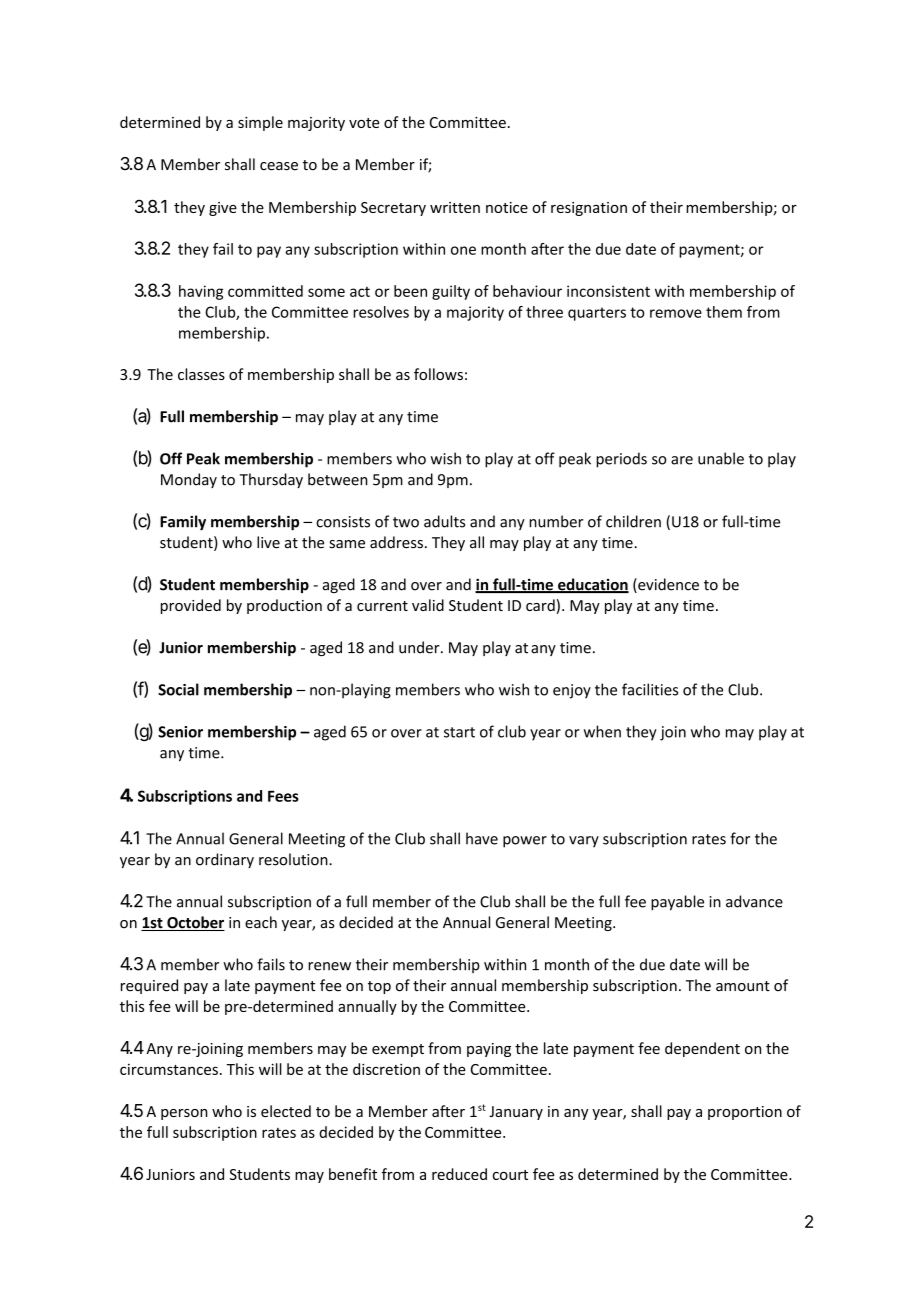 The height and width of the page is (1307, 924). Describe the element at coordinates (455, 207) in the page. I see `written` at that location.
